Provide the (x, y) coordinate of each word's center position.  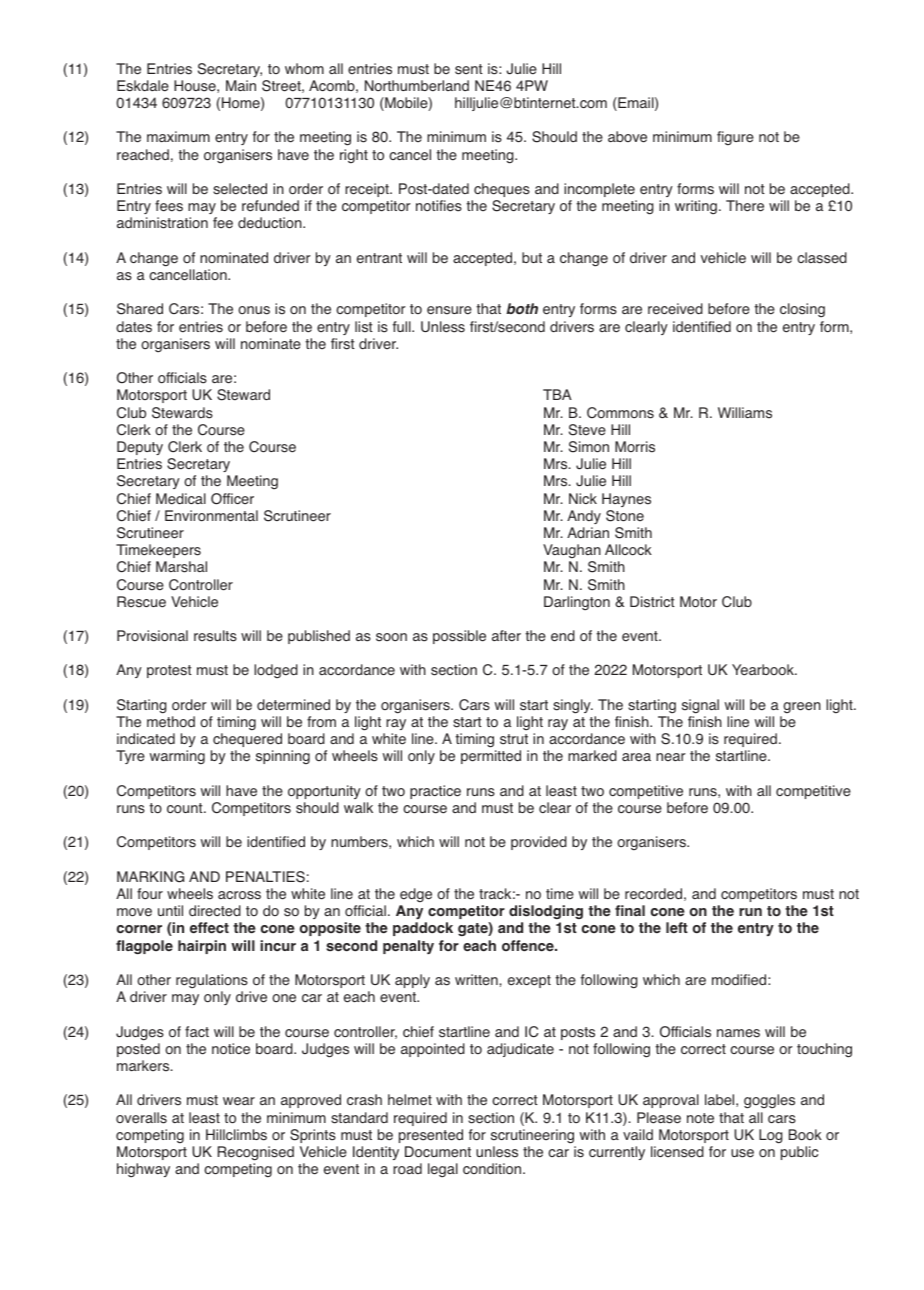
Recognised (256, 1153)
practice (435, 792)
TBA (557, 394)
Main (241, 85)
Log (771, 1136)
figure (735, 138)
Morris (635, 447)
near (671, 757)
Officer (232, 499)
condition (493, 1169)
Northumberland (417, 86)
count (186, 808)
